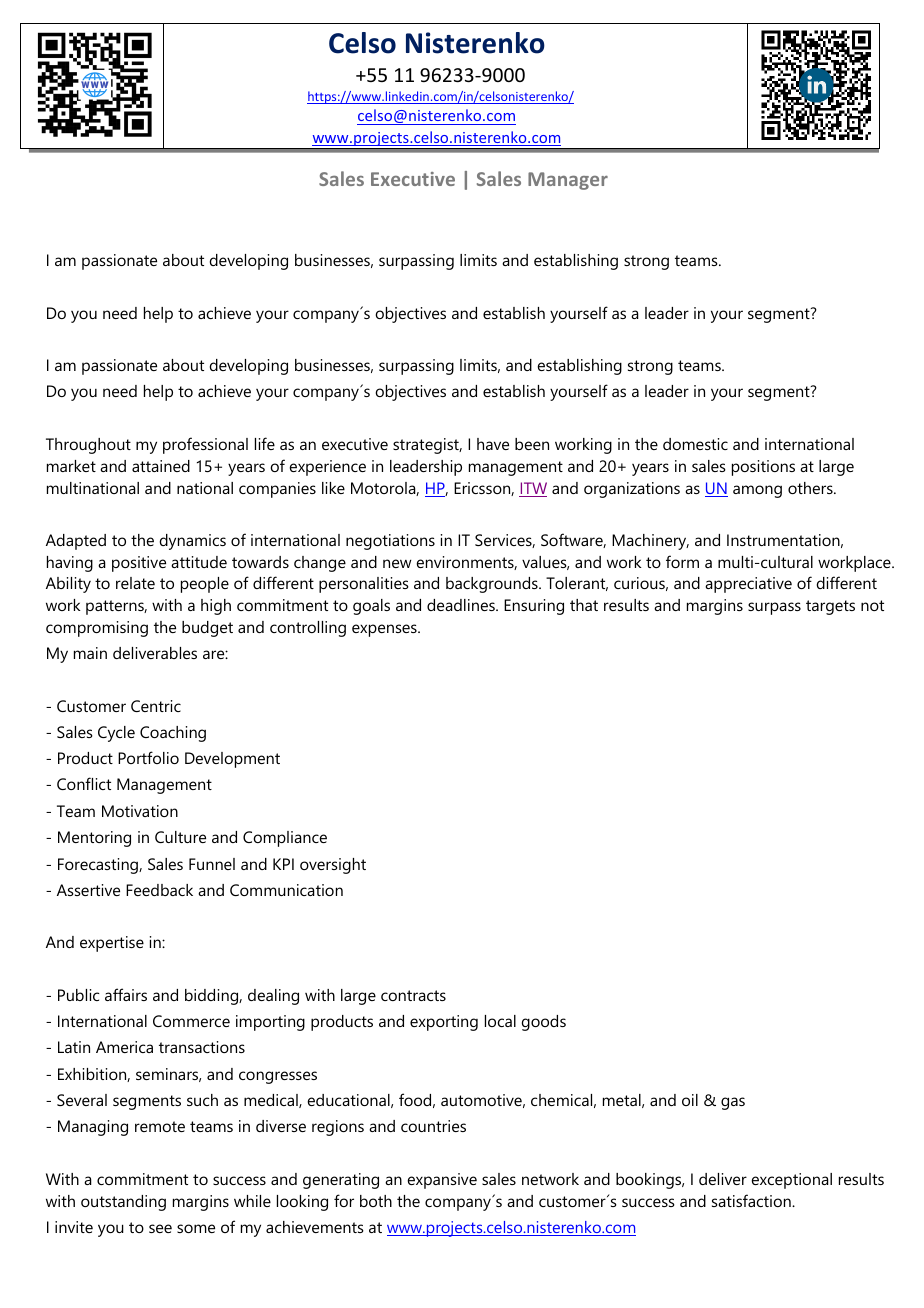 The width and height of the image is (924, 1308). What do you see at coordinates (695, 444) in the image?
I see `domestic` at bounding box center [695, 444].
